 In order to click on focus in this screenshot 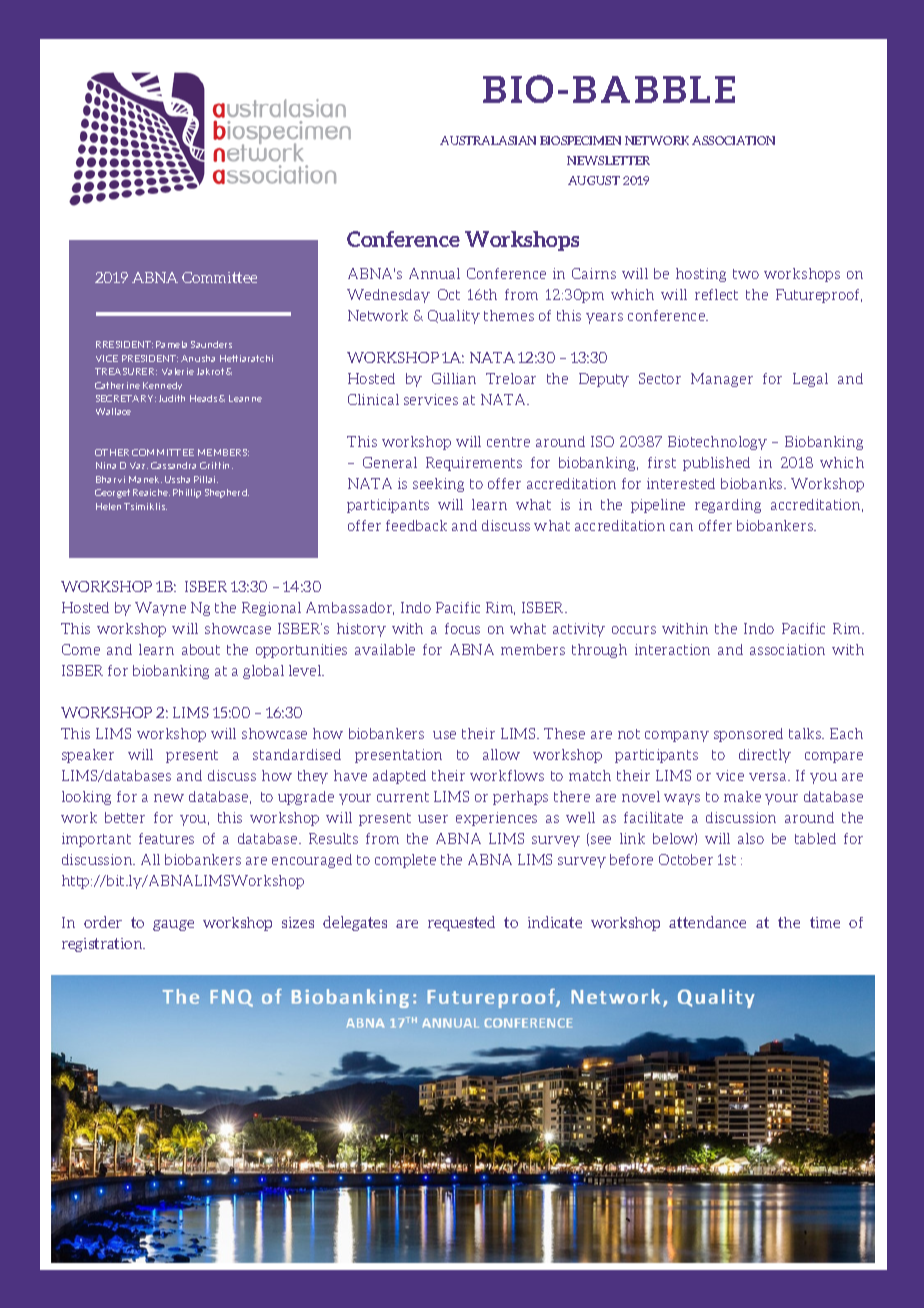, I will do `click(462, 628)`.
